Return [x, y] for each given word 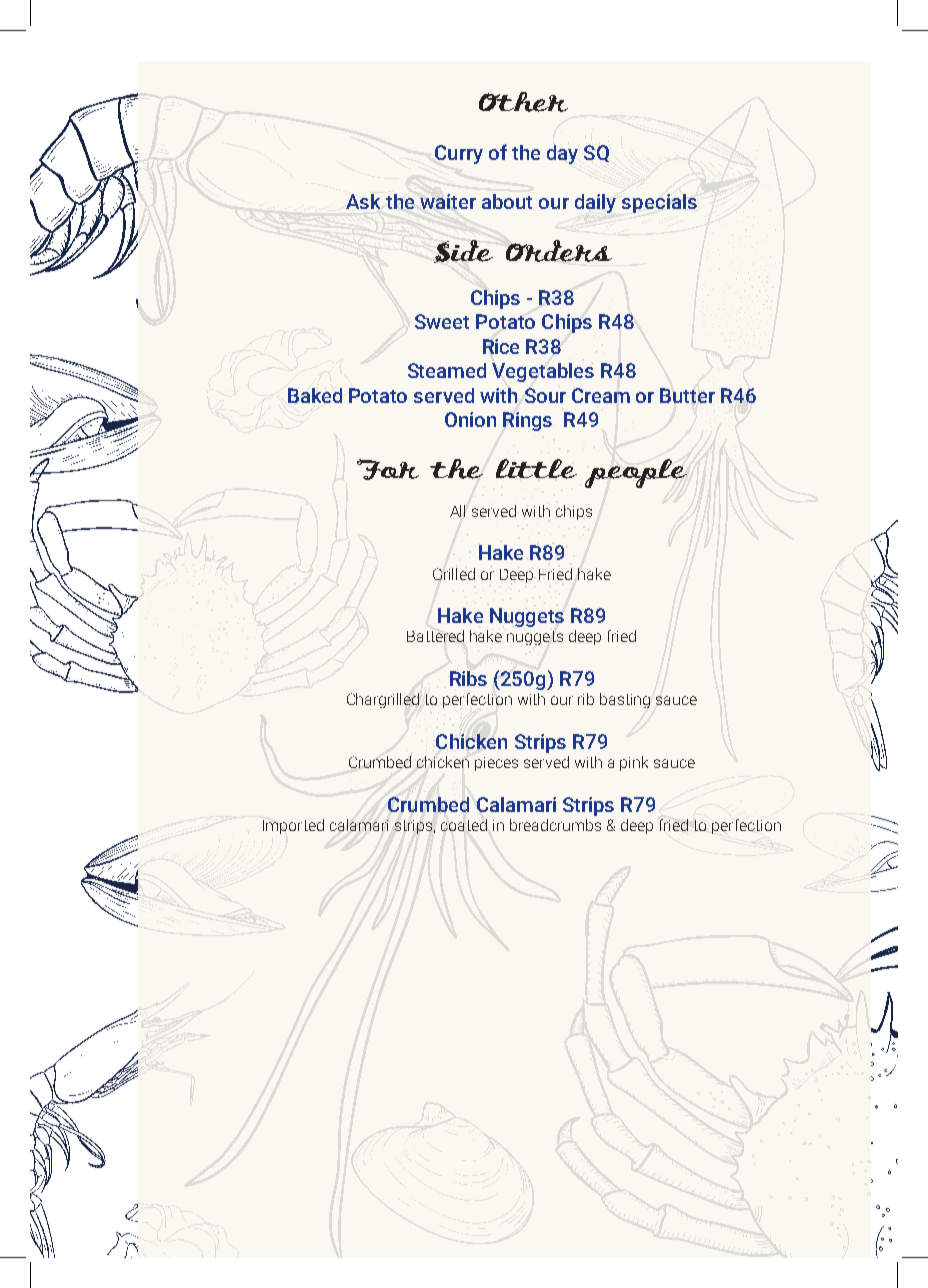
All [457, 511]
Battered [435, 636]
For [388, 469]
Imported [293, 826]
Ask [363, 201]
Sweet [442, 321]
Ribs [468, 678]
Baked [315, 395]
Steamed [447, 370]
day [562, 154]
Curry [459, 154]
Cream [601, 395]
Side [463, 251]
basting [625, 700]
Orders [559, 251]
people [636, 473]
